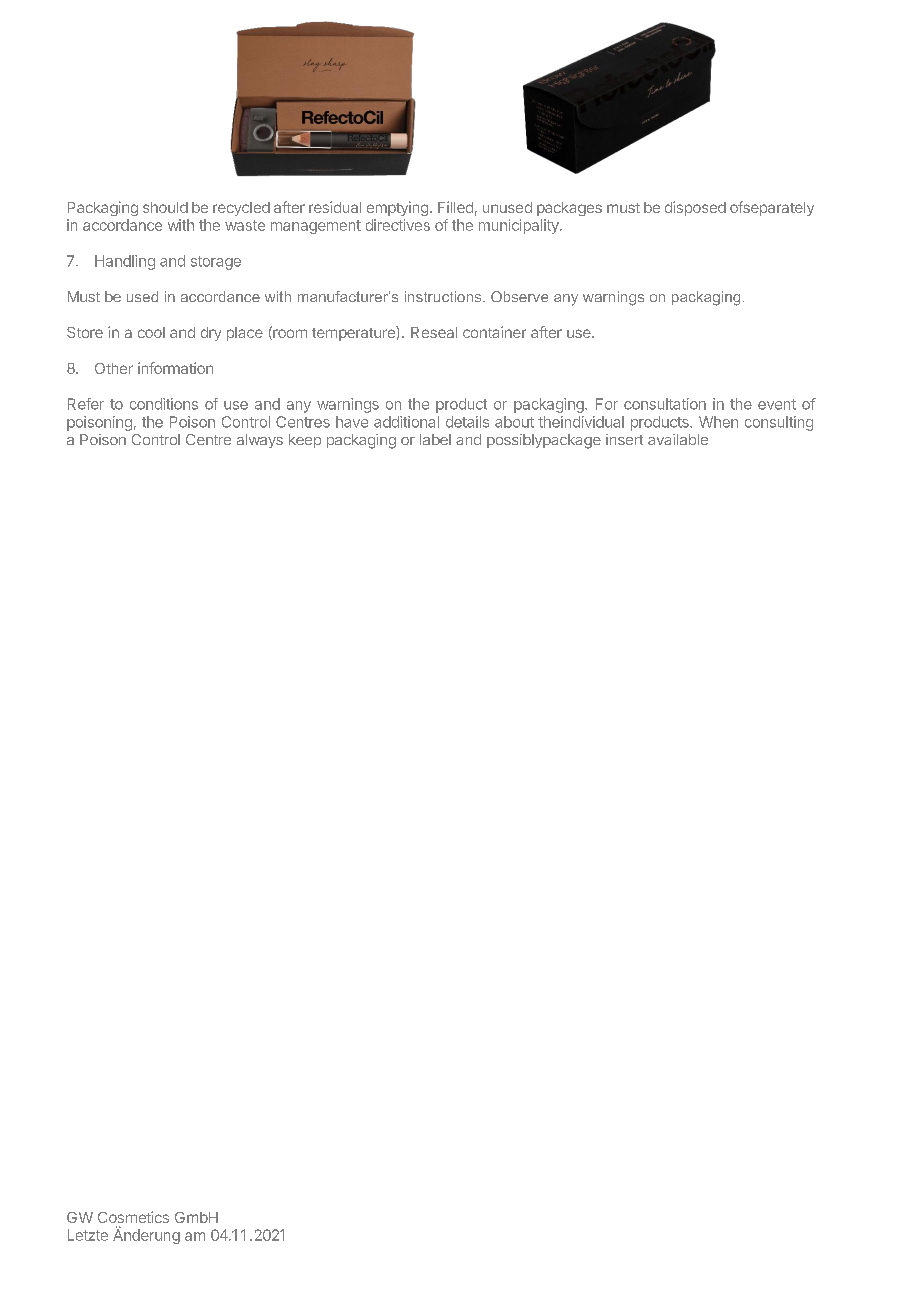 The width and height of the screenshot is (924, 1309). Describe the element at coordinates (398, 225) in the screenshot. I see `directives` at that location.
